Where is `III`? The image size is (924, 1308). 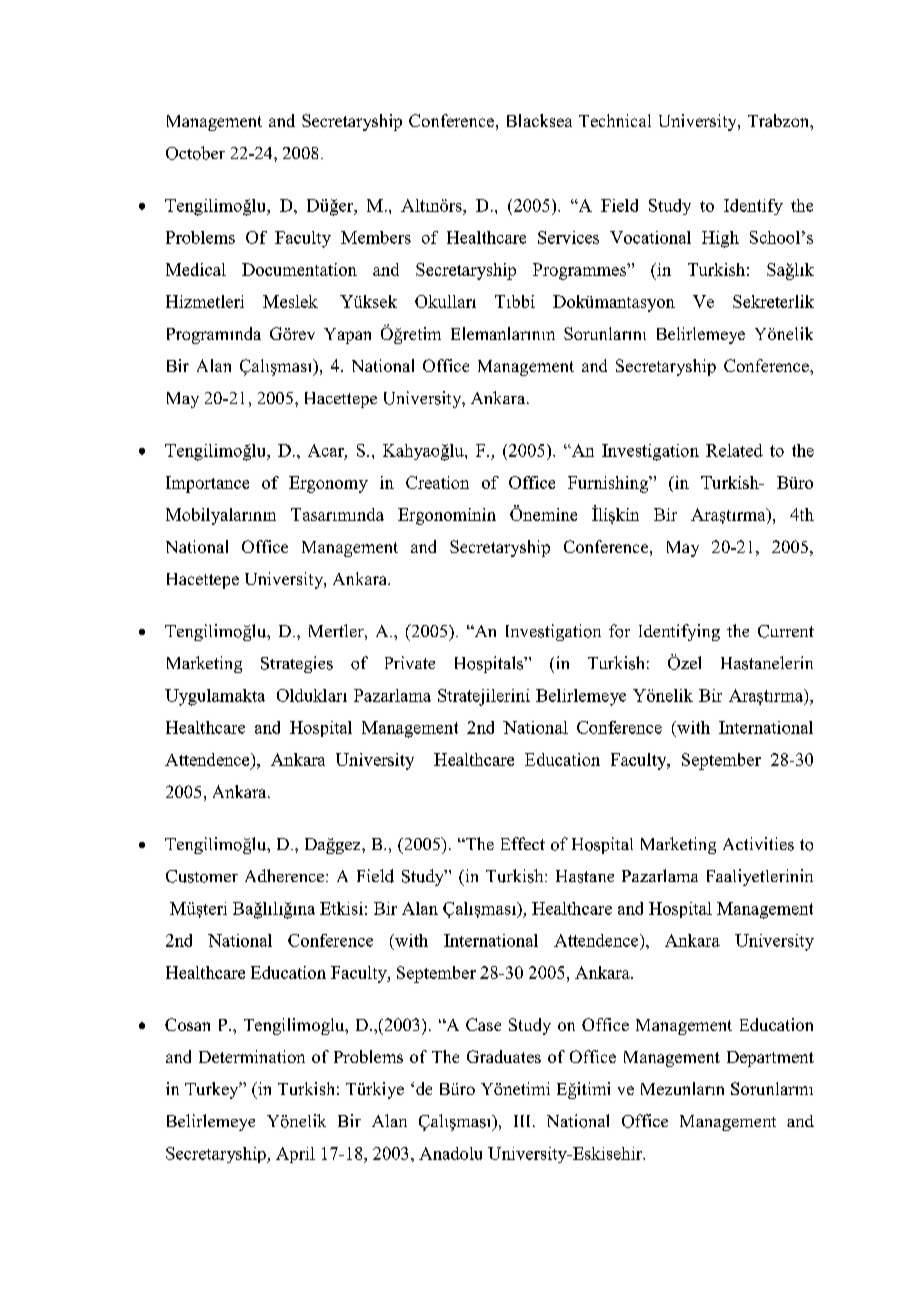 III is located at coordinates (524, 1121).
